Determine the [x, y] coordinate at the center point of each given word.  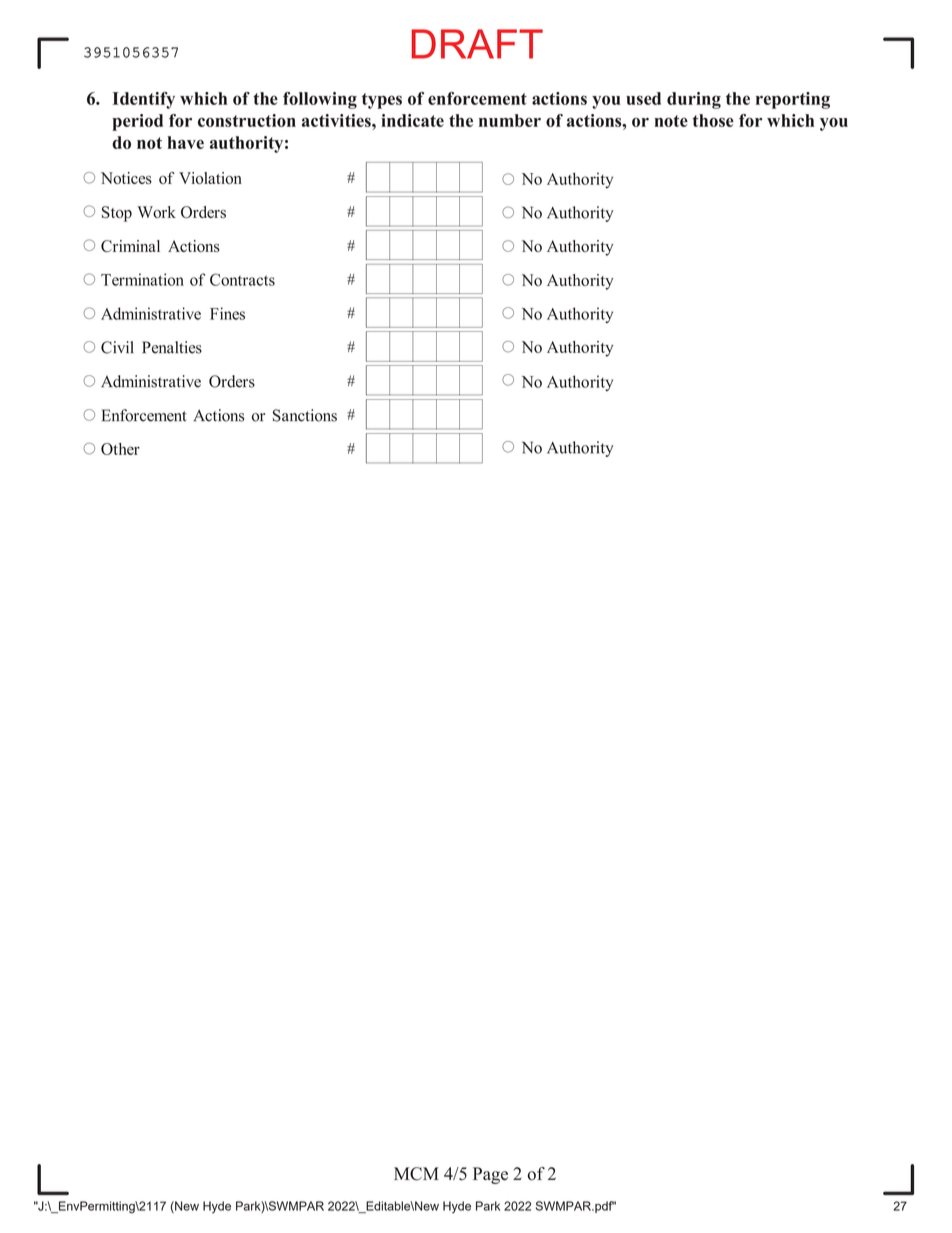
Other [120, 449]
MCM [416, 1174]
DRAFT [477, 44]
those [713, 120]
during [694, 100]
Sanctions [305, 415]
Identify [143, 100]
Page [490, 1175]
